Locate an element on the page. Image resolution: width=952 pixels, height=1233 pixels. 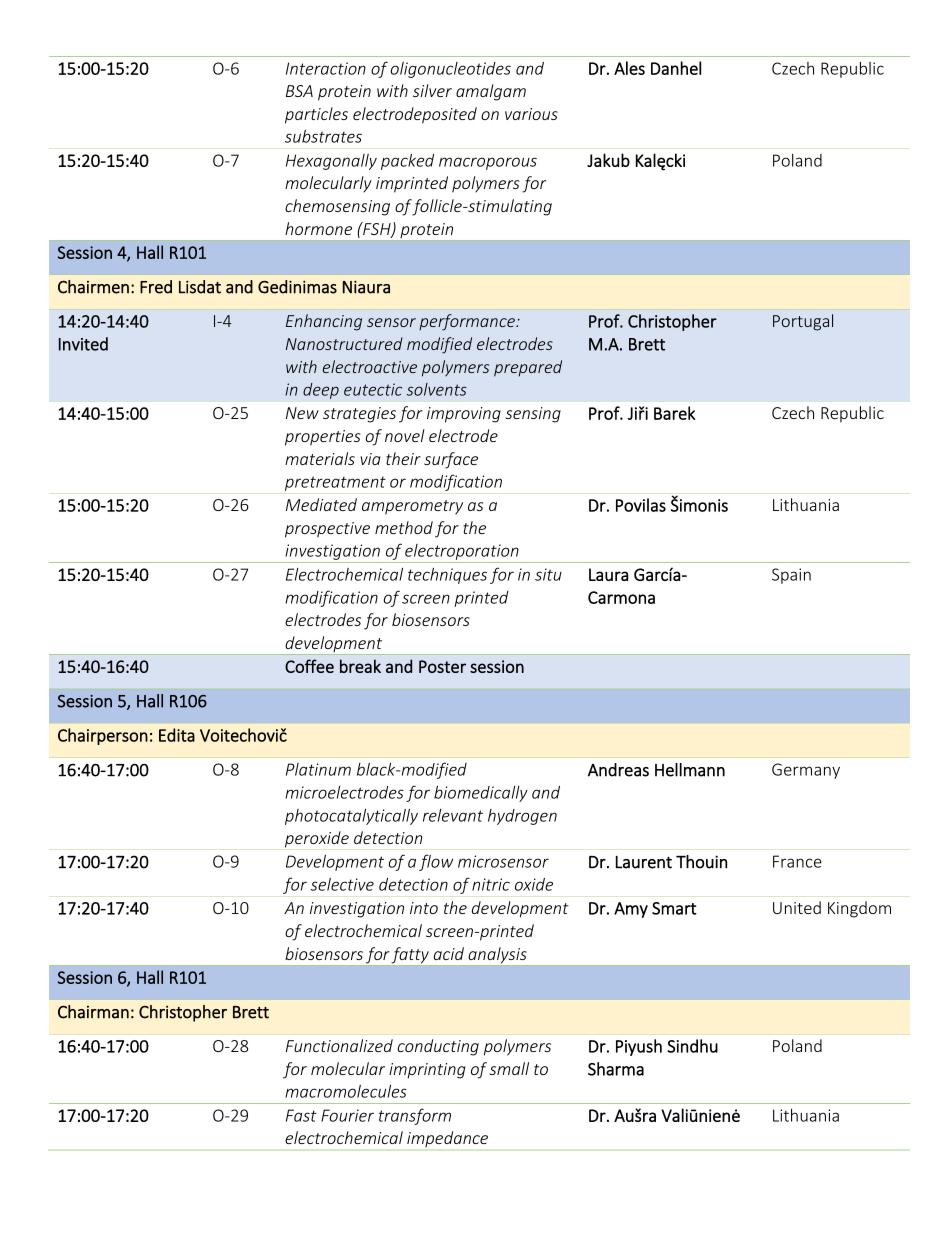
Ales is located at coordinates (629, 68).
